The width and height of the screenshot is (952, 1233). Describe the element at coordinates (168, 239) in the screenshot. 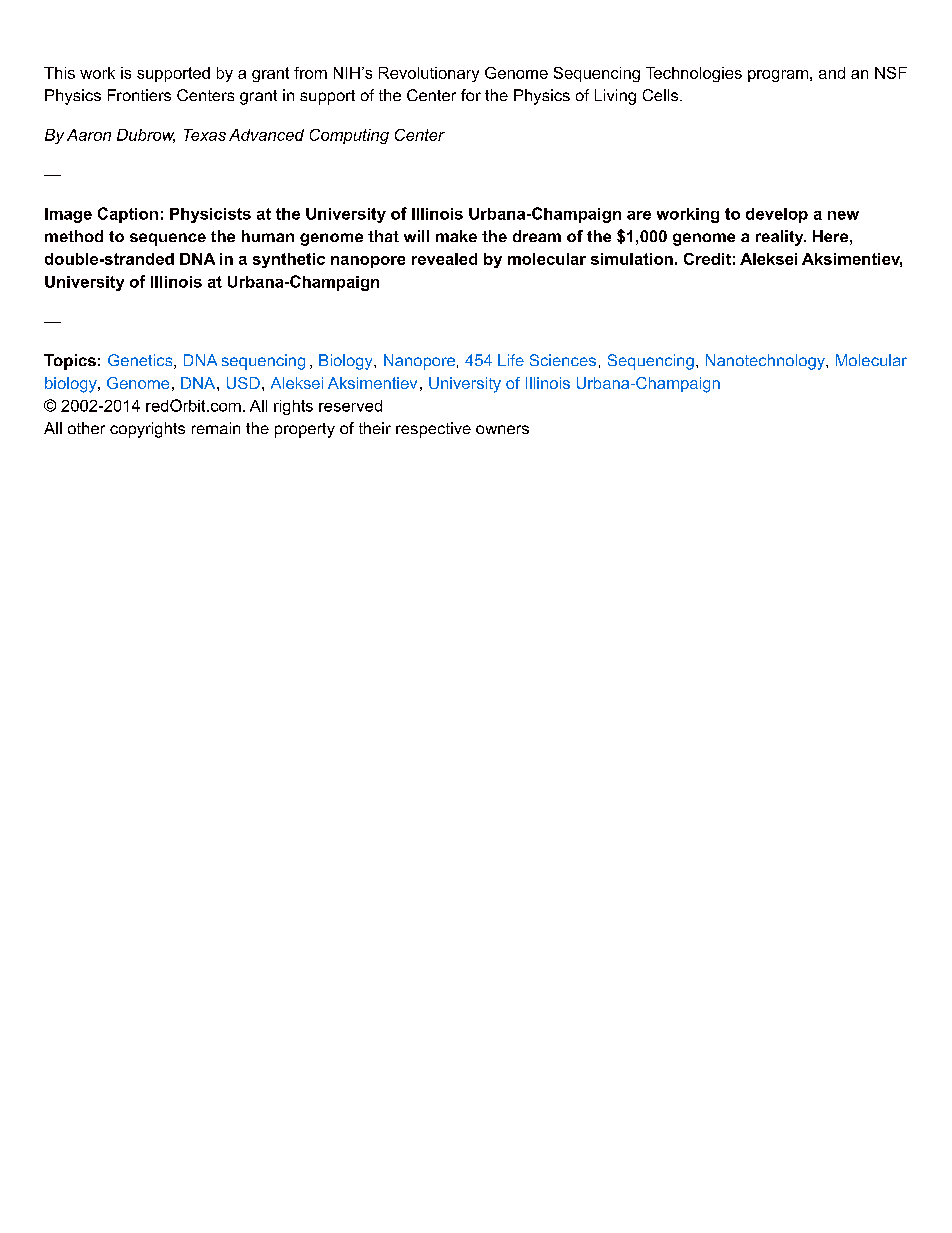

I see `sequence` at that location.
